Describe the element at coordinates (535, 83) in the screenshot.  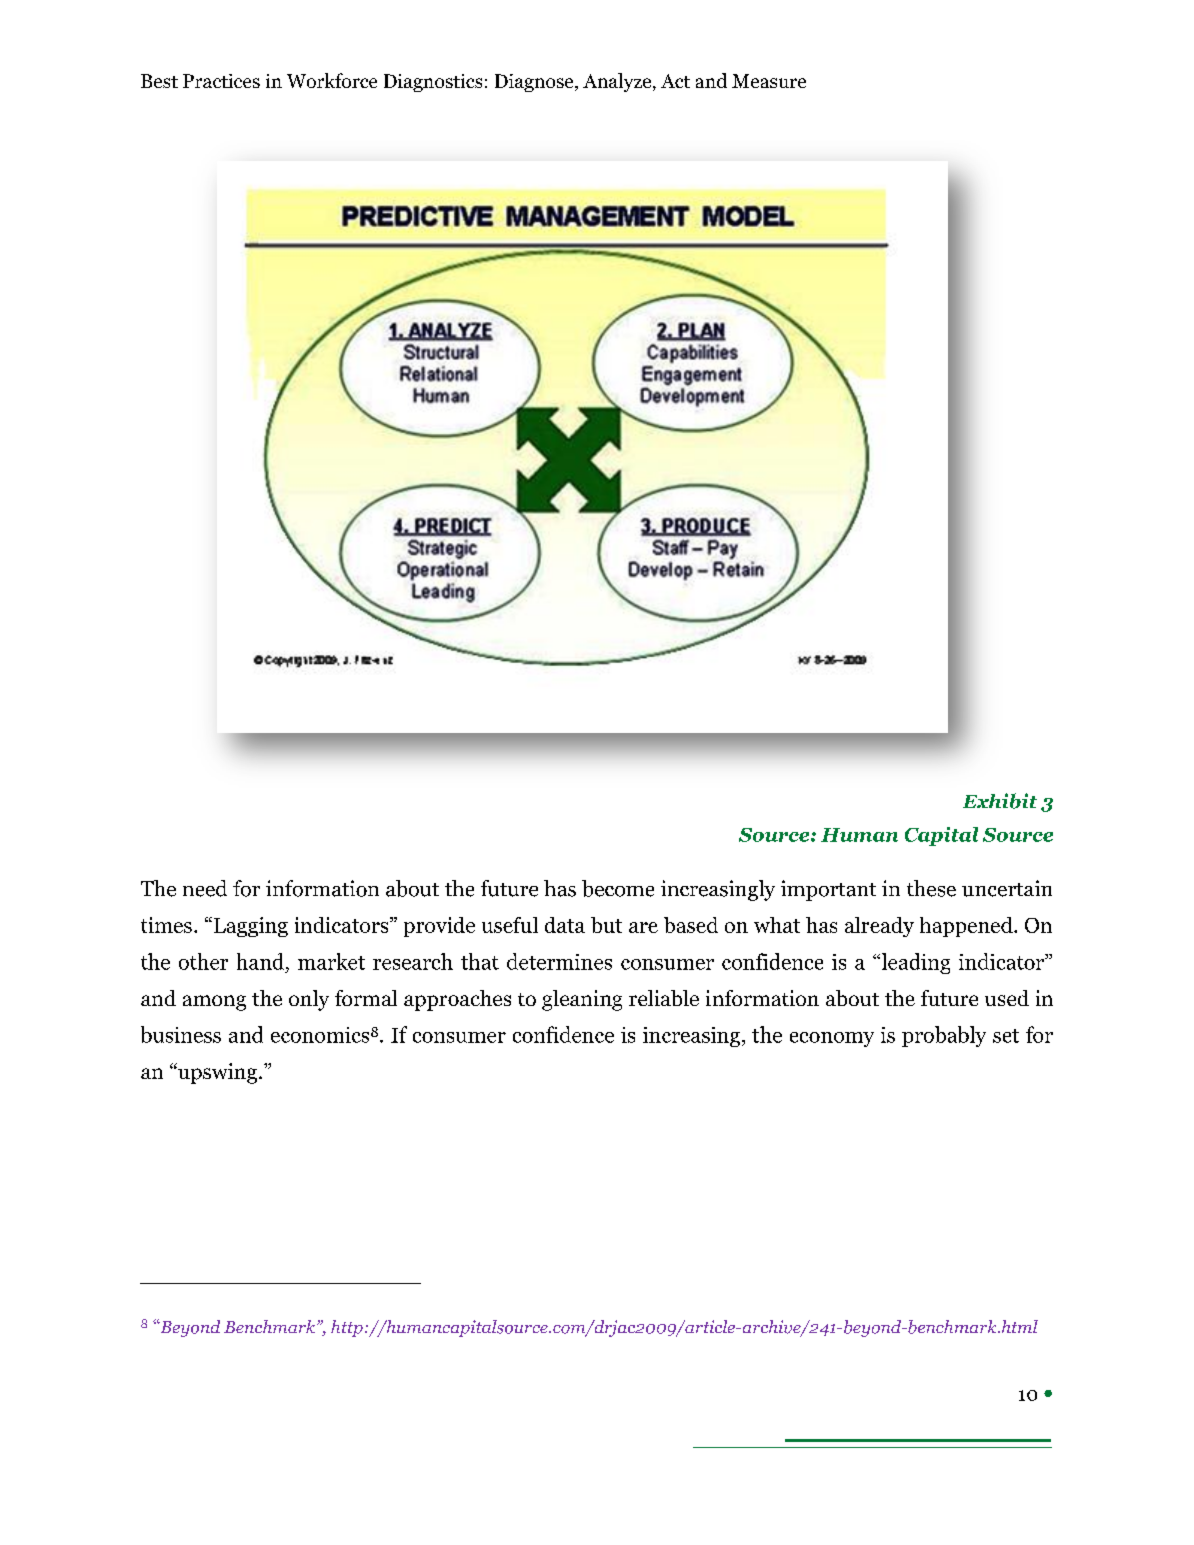
I see `Diagnose` at that location.
